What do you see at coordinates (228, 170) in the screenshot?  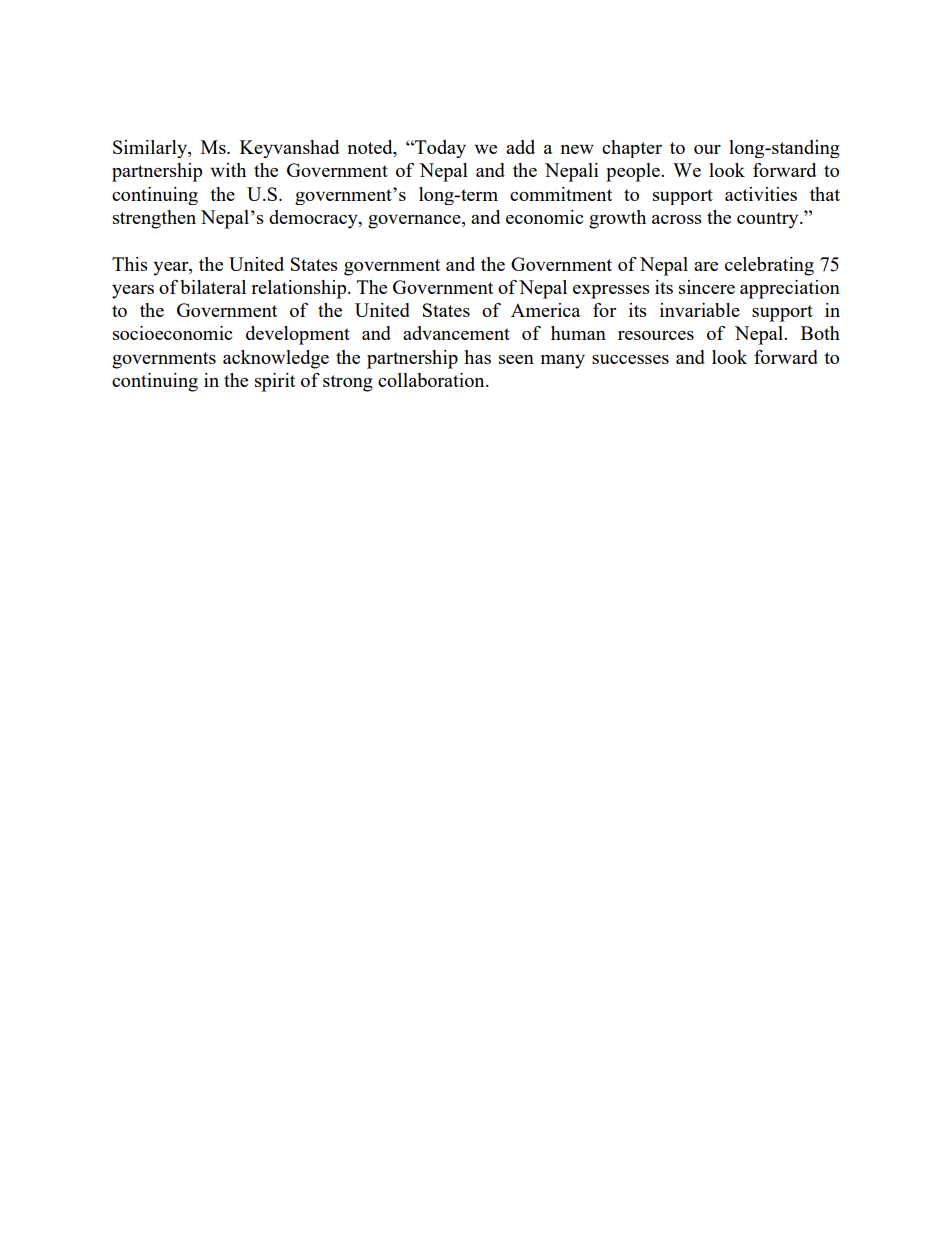 I see `with` at bounding box center [228, 170].
